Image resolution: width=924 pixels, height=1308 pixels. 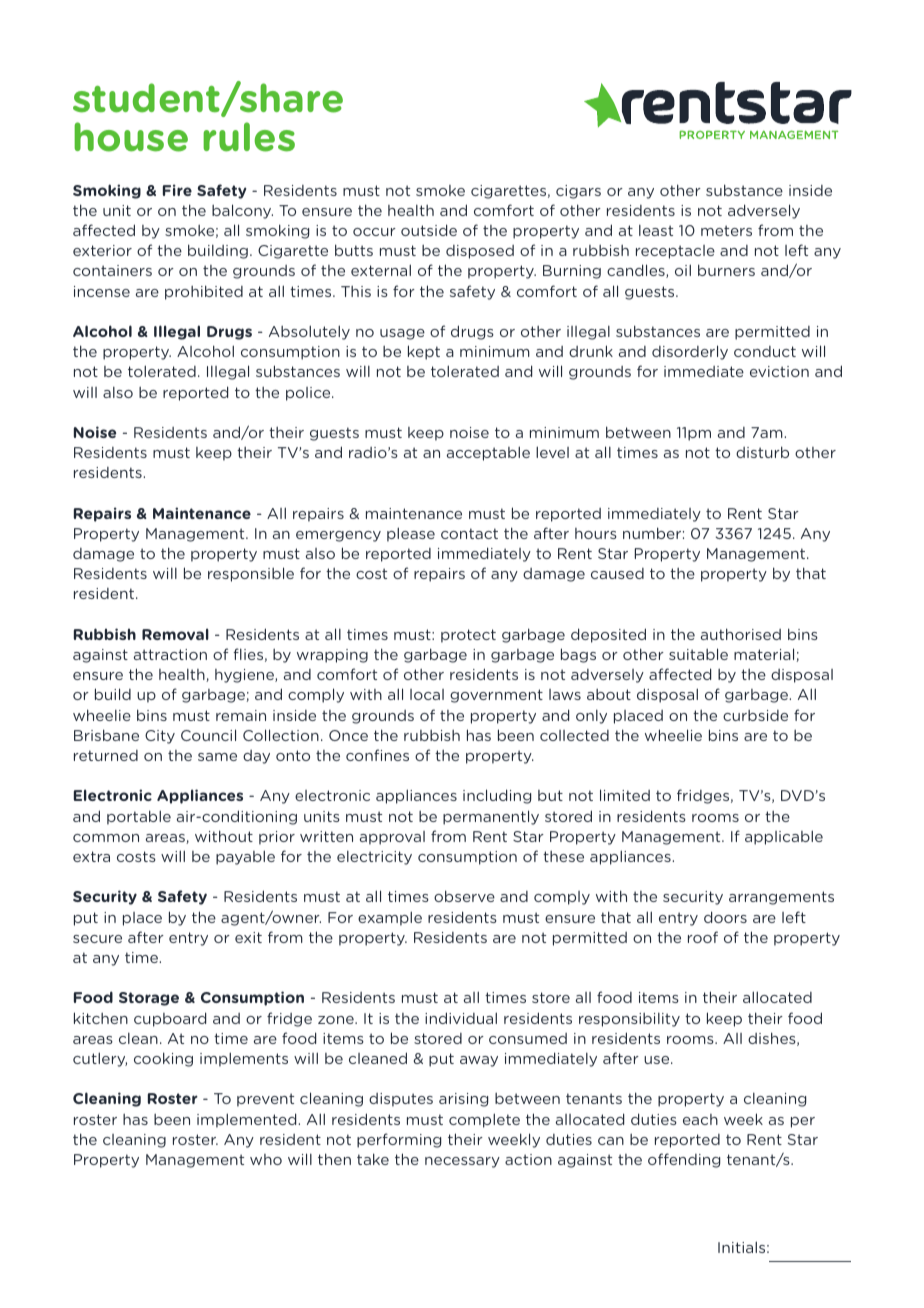 What do you see at coordinates (726, 230) in the image?
I see `meters` at bounding box center [726, 230].
